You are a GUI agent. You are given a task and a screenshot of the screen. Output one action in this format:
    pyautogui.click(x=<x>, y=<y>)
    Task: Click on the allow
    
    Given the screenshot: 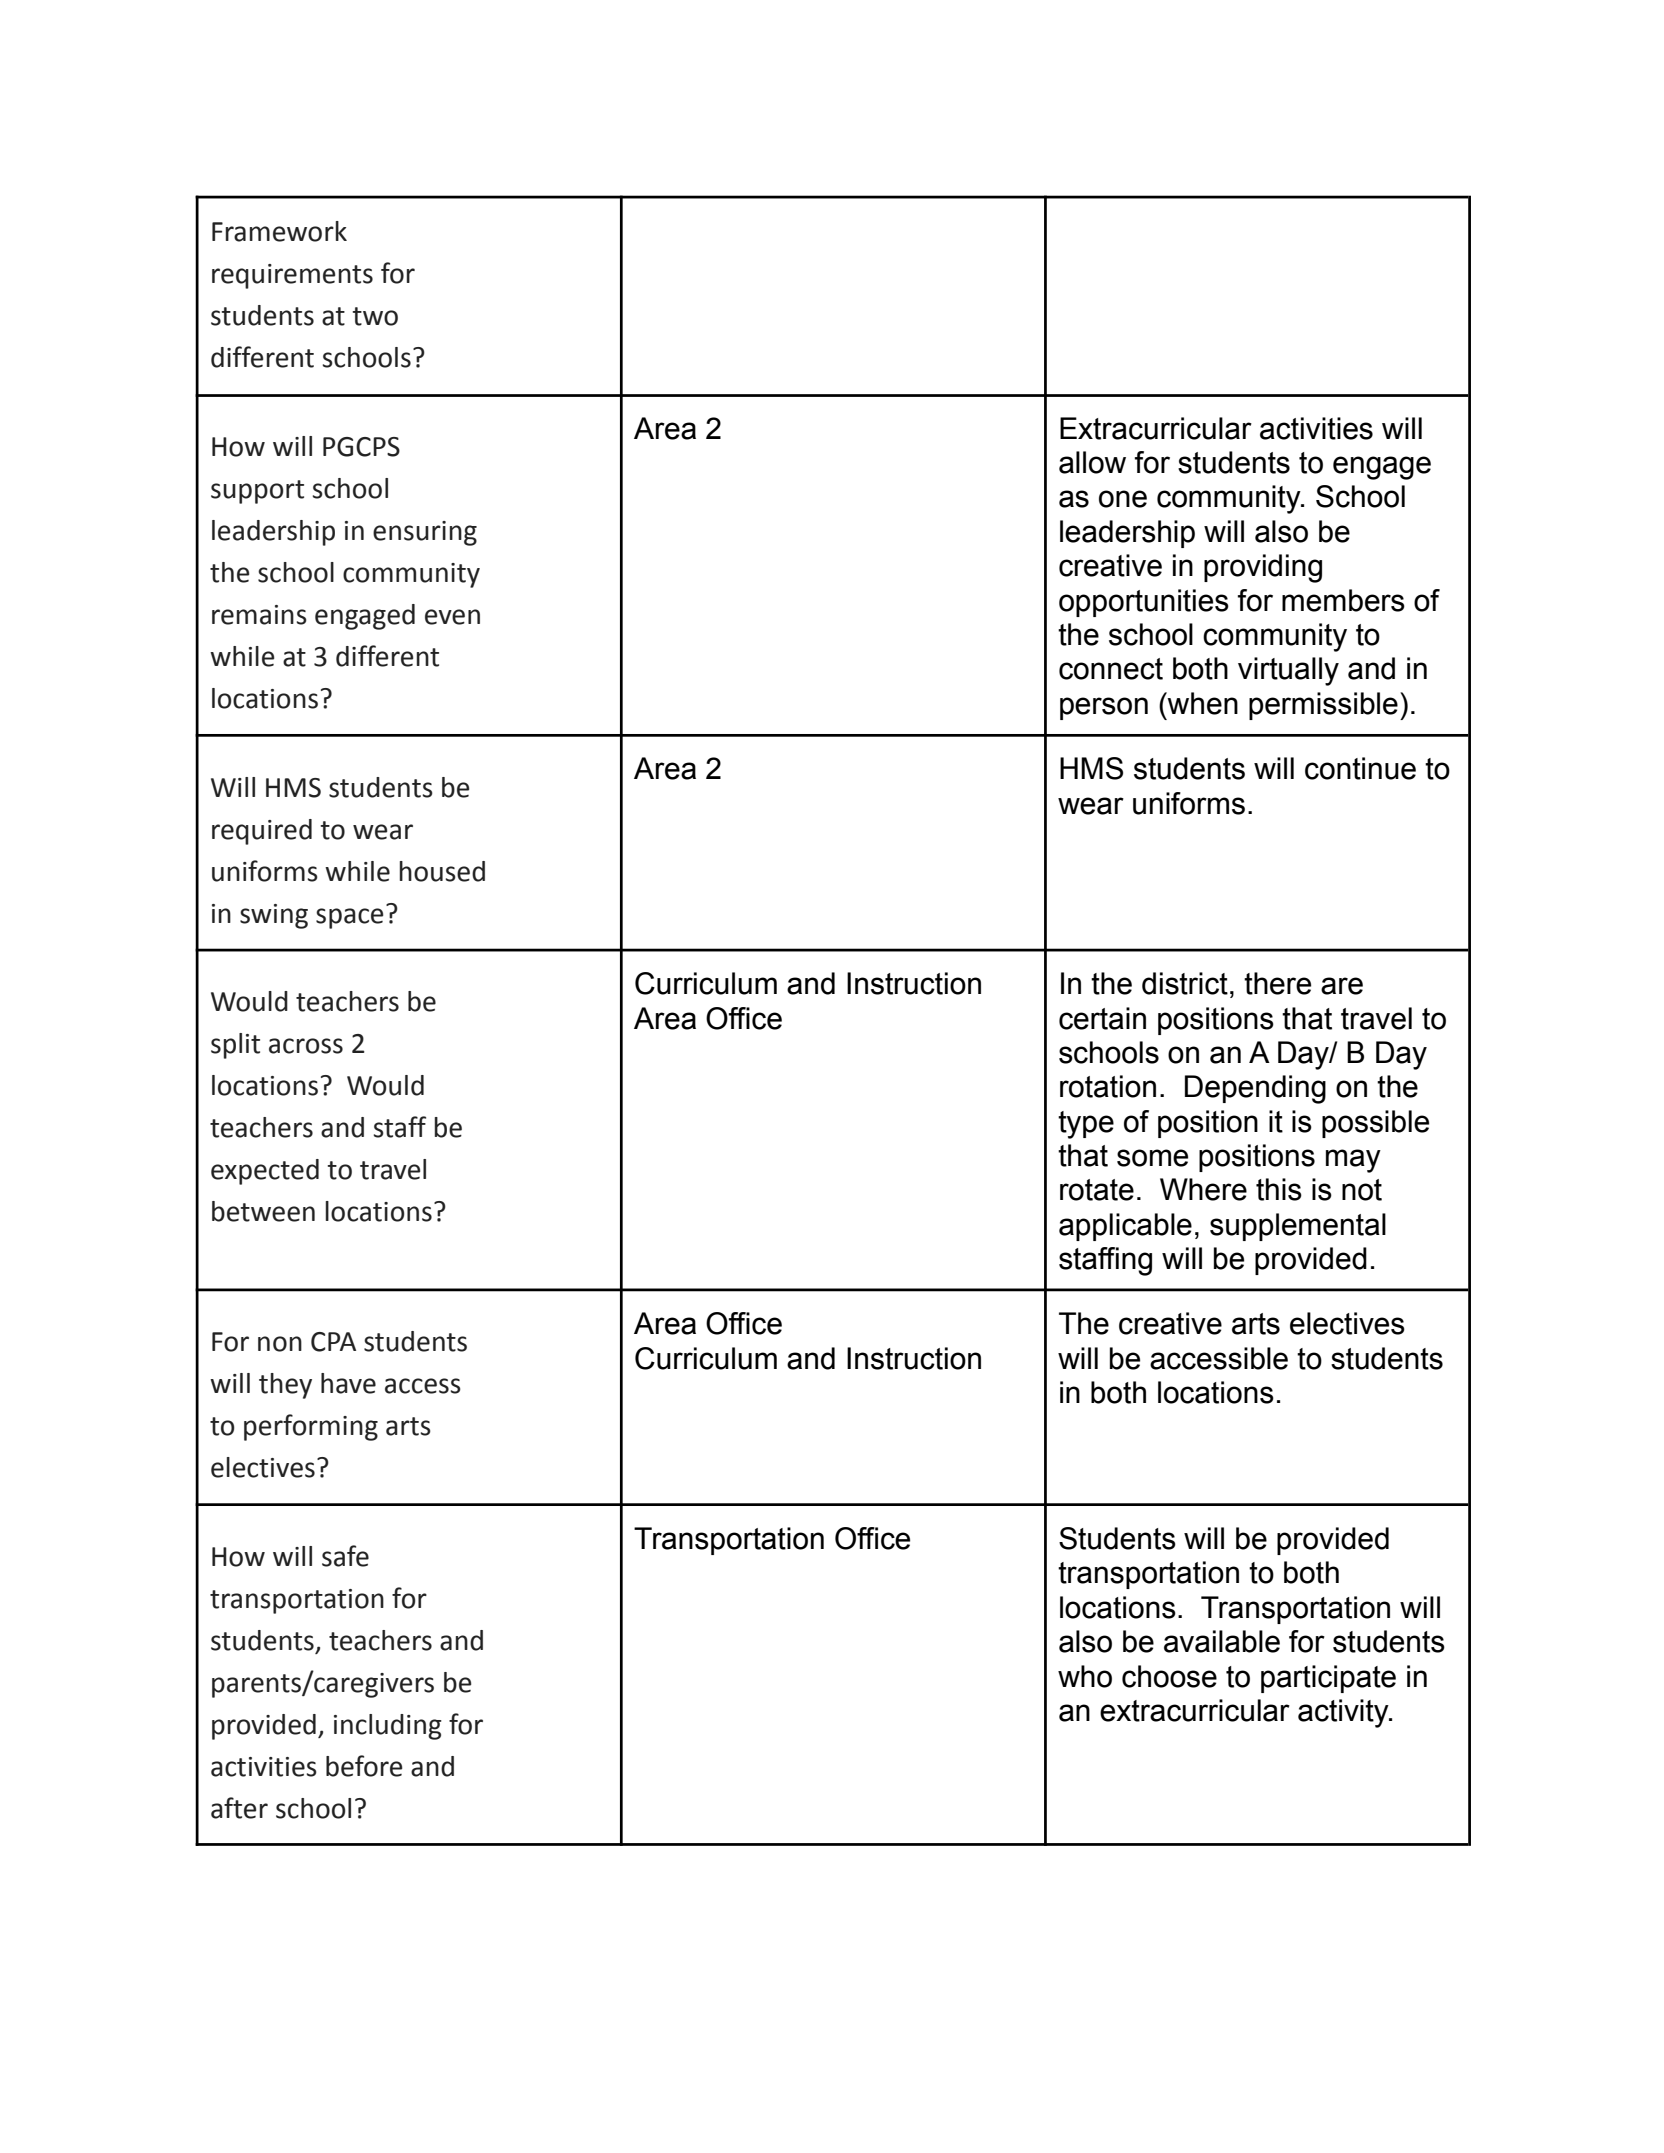 What is the action you would take?
    pyautogui.click(x=1092, y=462)
